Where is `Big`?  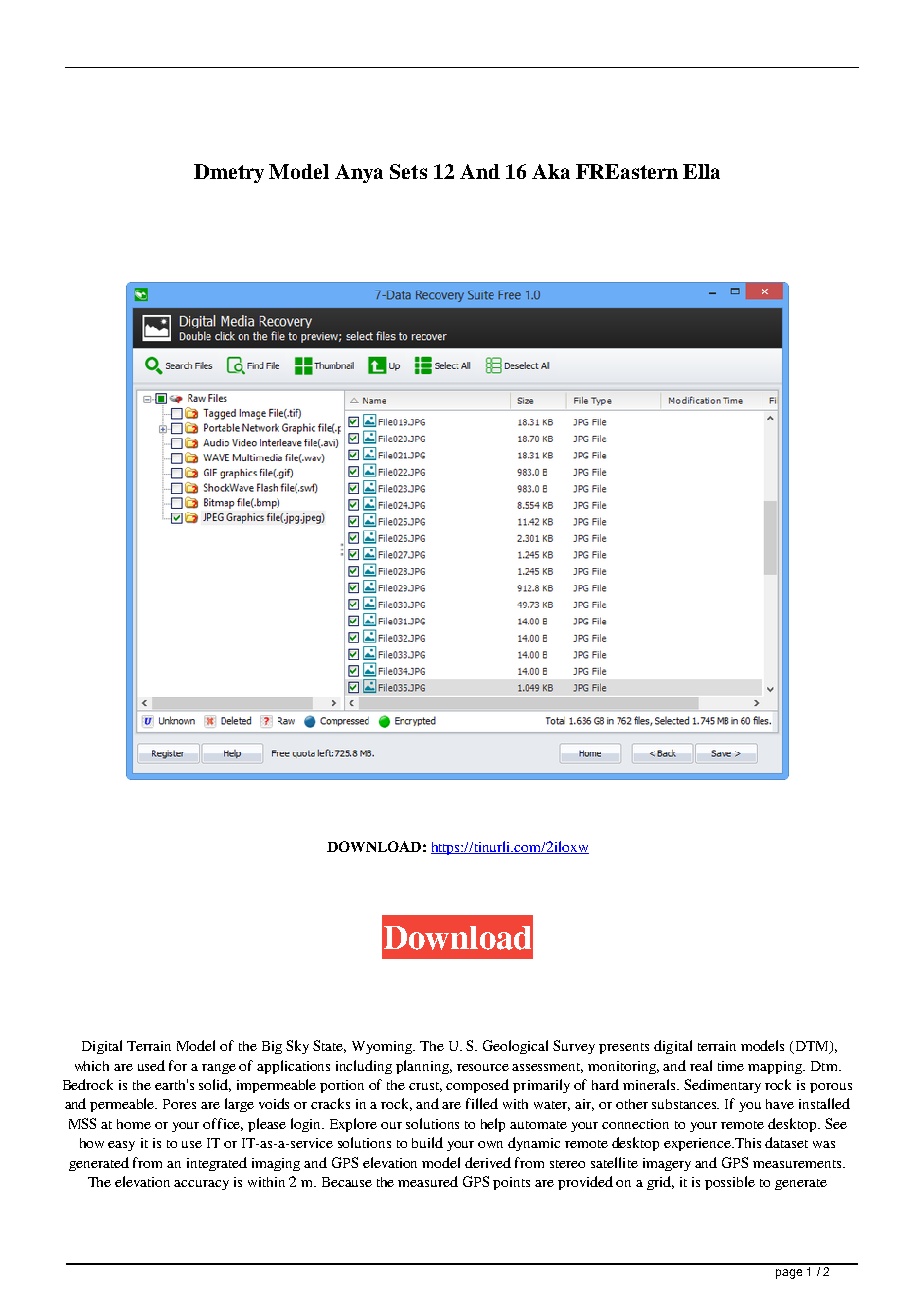 Big is located at coordinates (272, 1047).
